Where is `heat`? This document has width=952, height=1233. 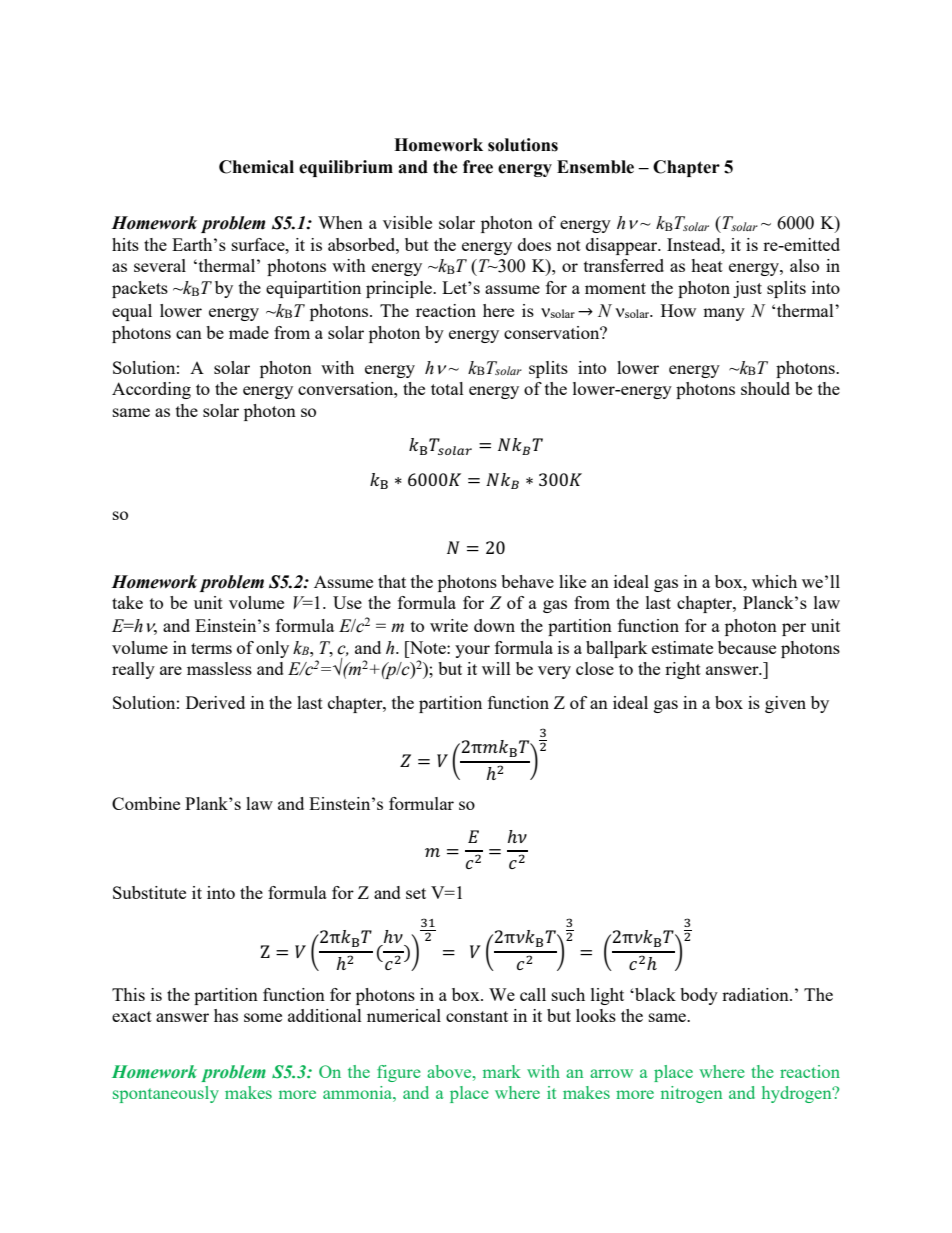 heat is located at coordinates (707, 265).
